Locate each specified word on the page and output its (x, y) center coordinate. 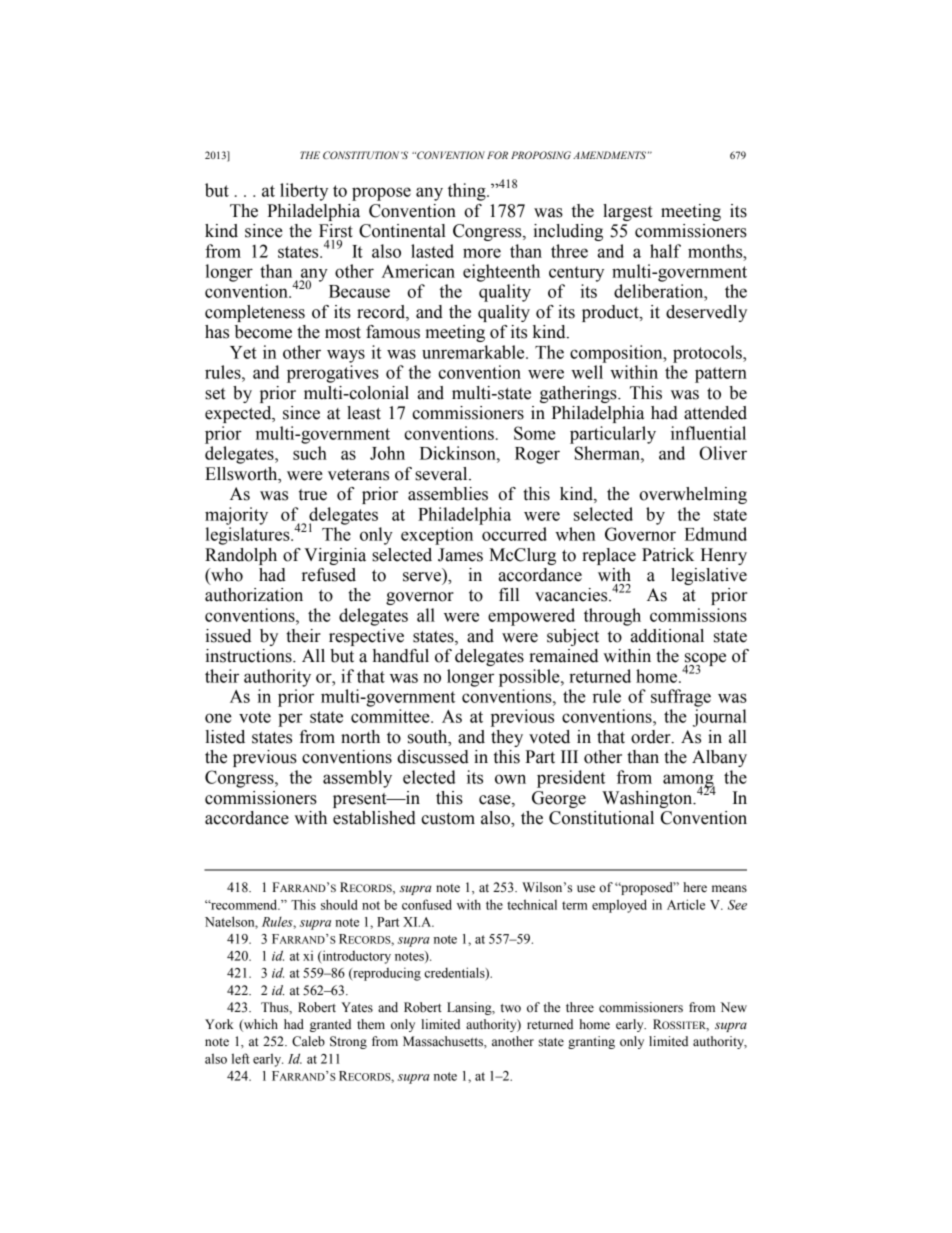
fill (509, 594)
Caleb (308, 1041)
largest (627, 212)
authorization (254, 595)
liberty (304, 192)
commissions (698, 615)
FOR (497, 155)
